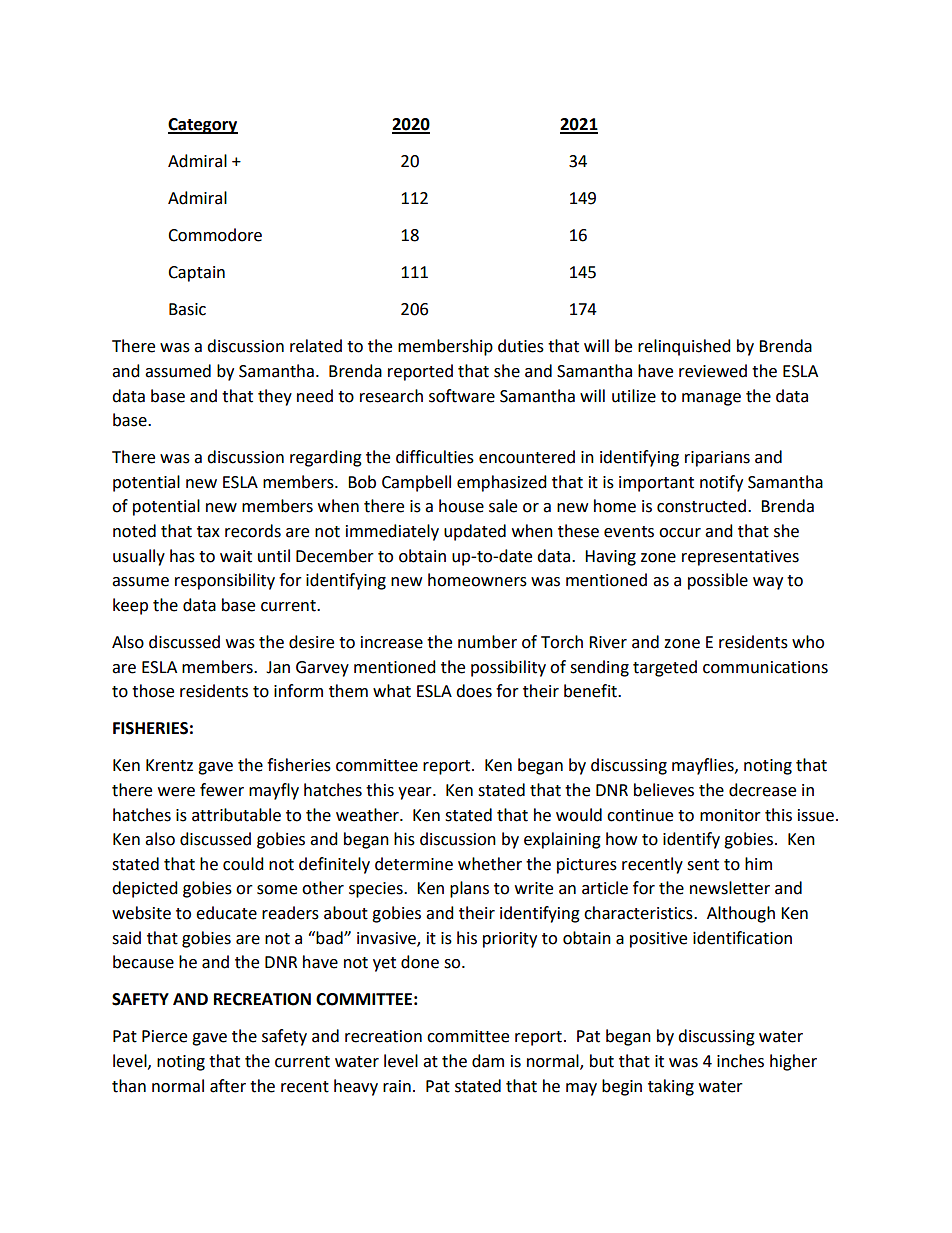 Image resolution: width=952 pixels, height=1233 pixels. What do you see at coordinates (462, 396) in the document?
I see `software` at bounding box center [462, 396].
